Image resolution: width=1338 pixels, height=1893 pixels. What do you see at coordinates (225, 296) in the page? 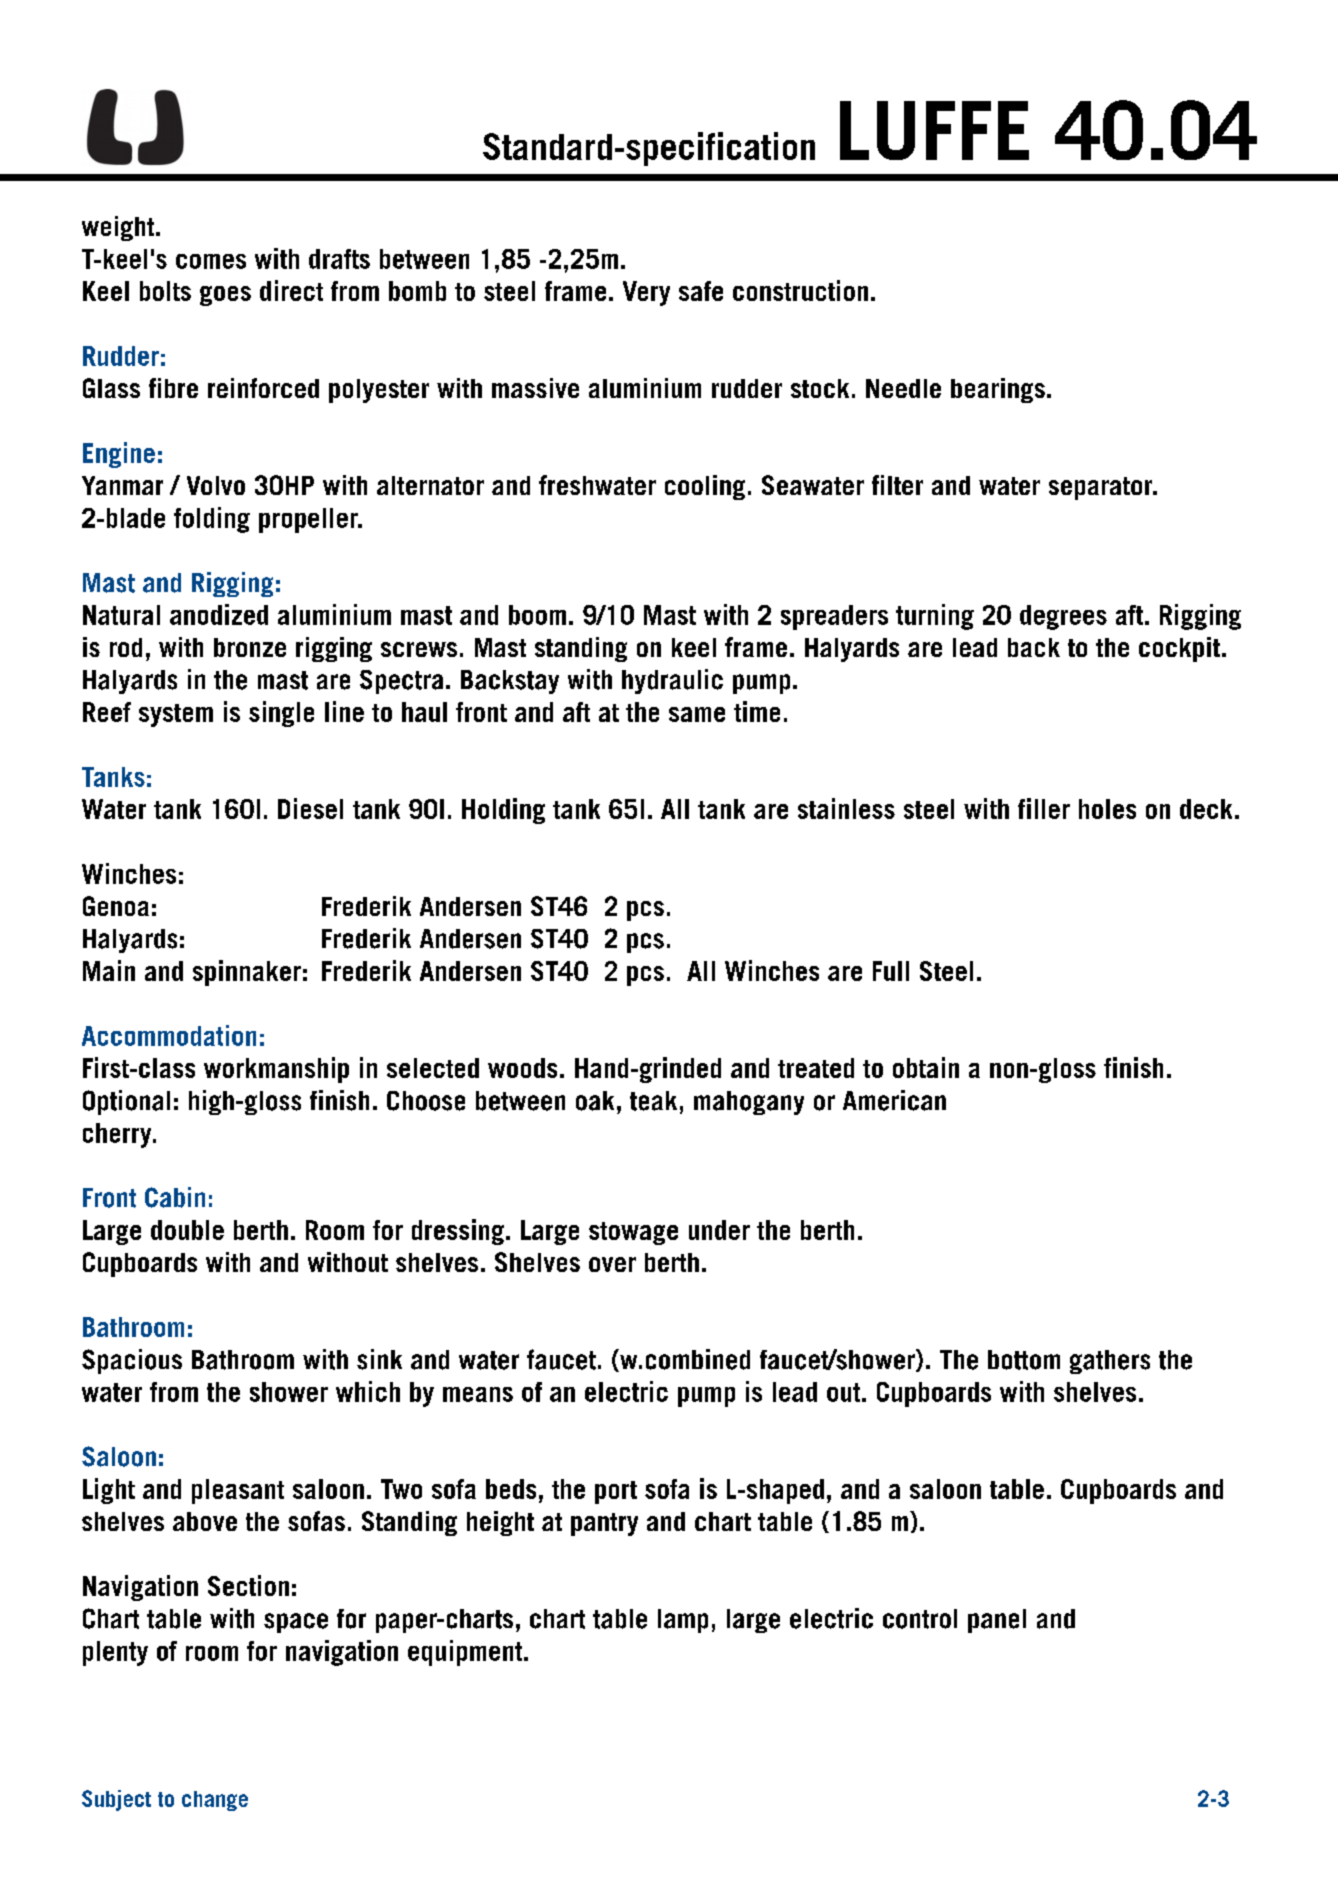
I see `goes` at bounding box center [225, 296].
